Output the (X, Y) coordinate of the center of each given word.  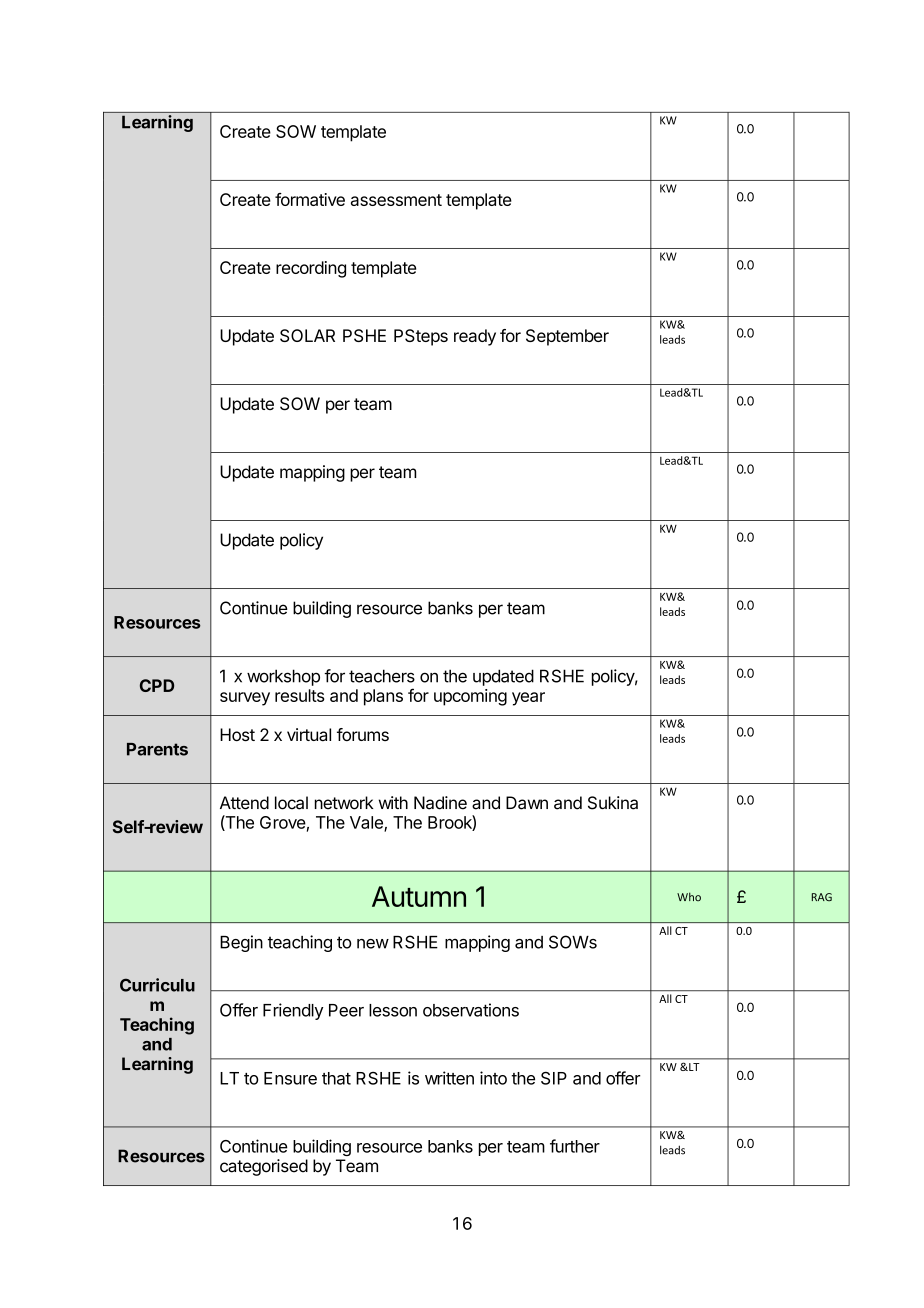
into (493, 1078)
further (575, 1146)
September (567, 337)
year (528, 699)
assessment (396, 200)
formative (310, 199)
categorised (264, 1167)
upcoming (470, 697)
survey (245, 699)
